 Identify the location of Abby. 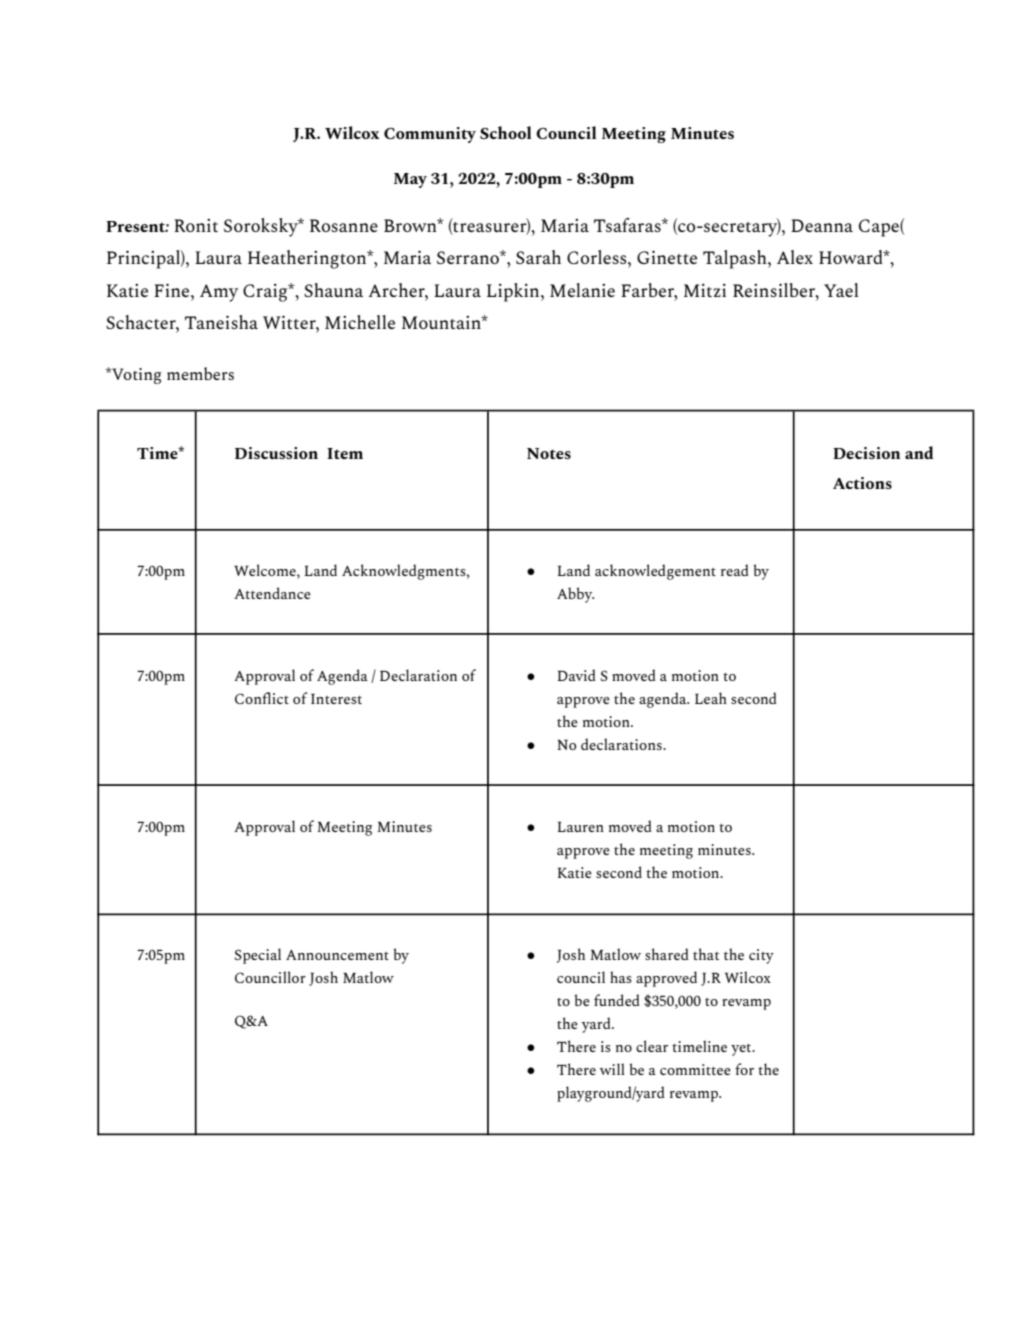
(575, 595).
